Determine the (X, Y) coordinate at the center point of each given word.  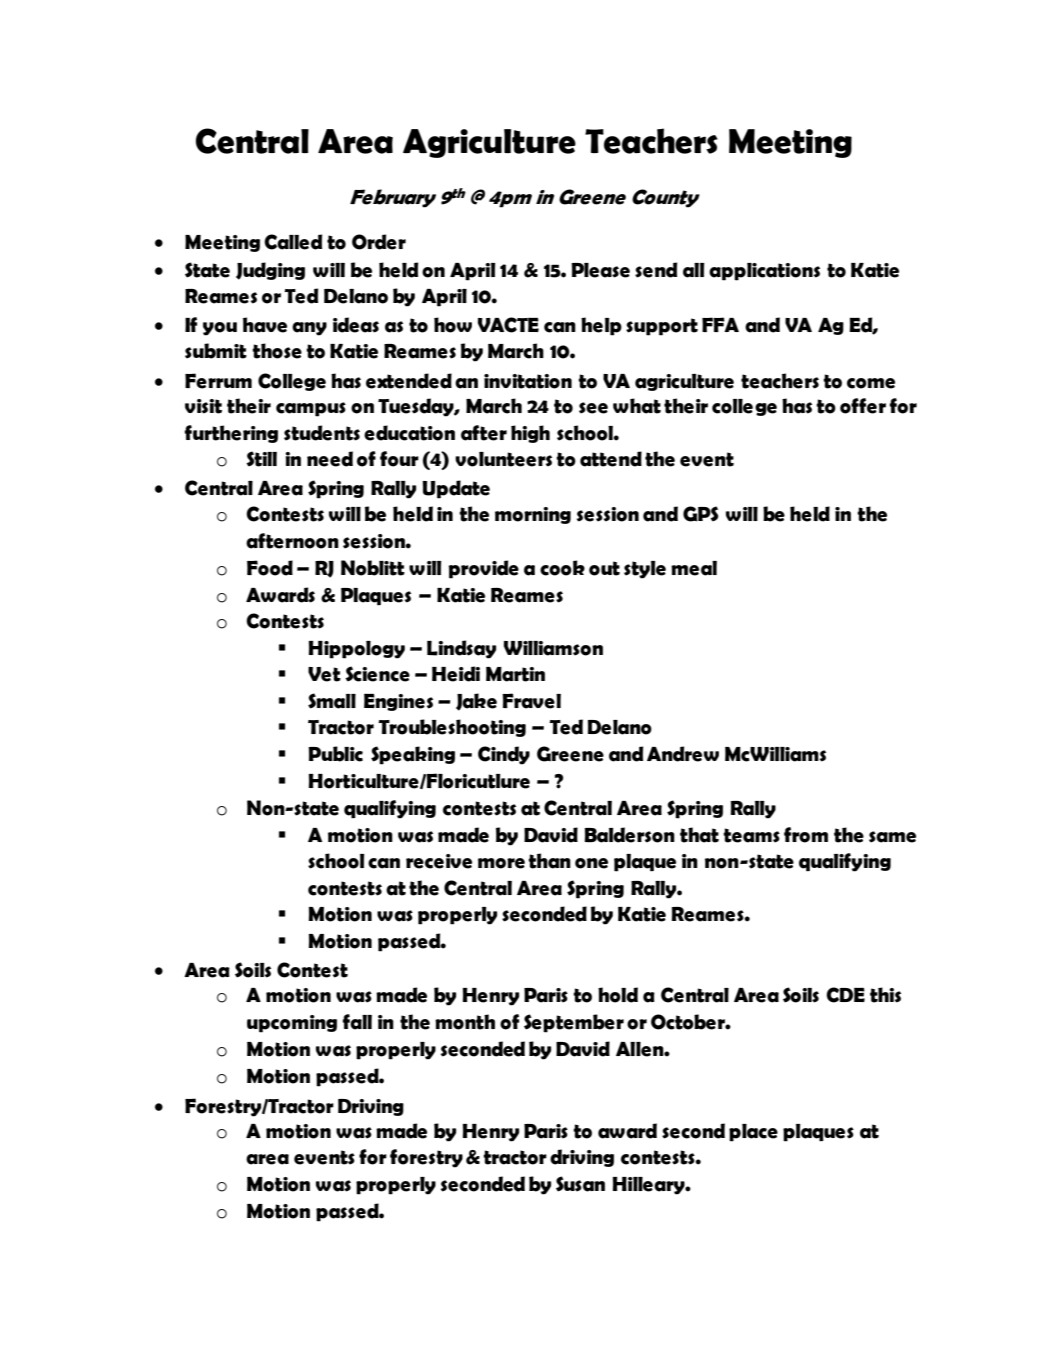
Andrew (683, 754)
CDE (845, 995)
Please (600, 270)
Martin (515, 674)
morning (533, 515)
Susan (580, 1184)
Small (332, 701)
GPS (701, 514)
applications (764, 272)
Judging (270, 271)
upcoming (292, 1024)
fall (357, 1022)
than (549, 861)
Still (261, 459)
